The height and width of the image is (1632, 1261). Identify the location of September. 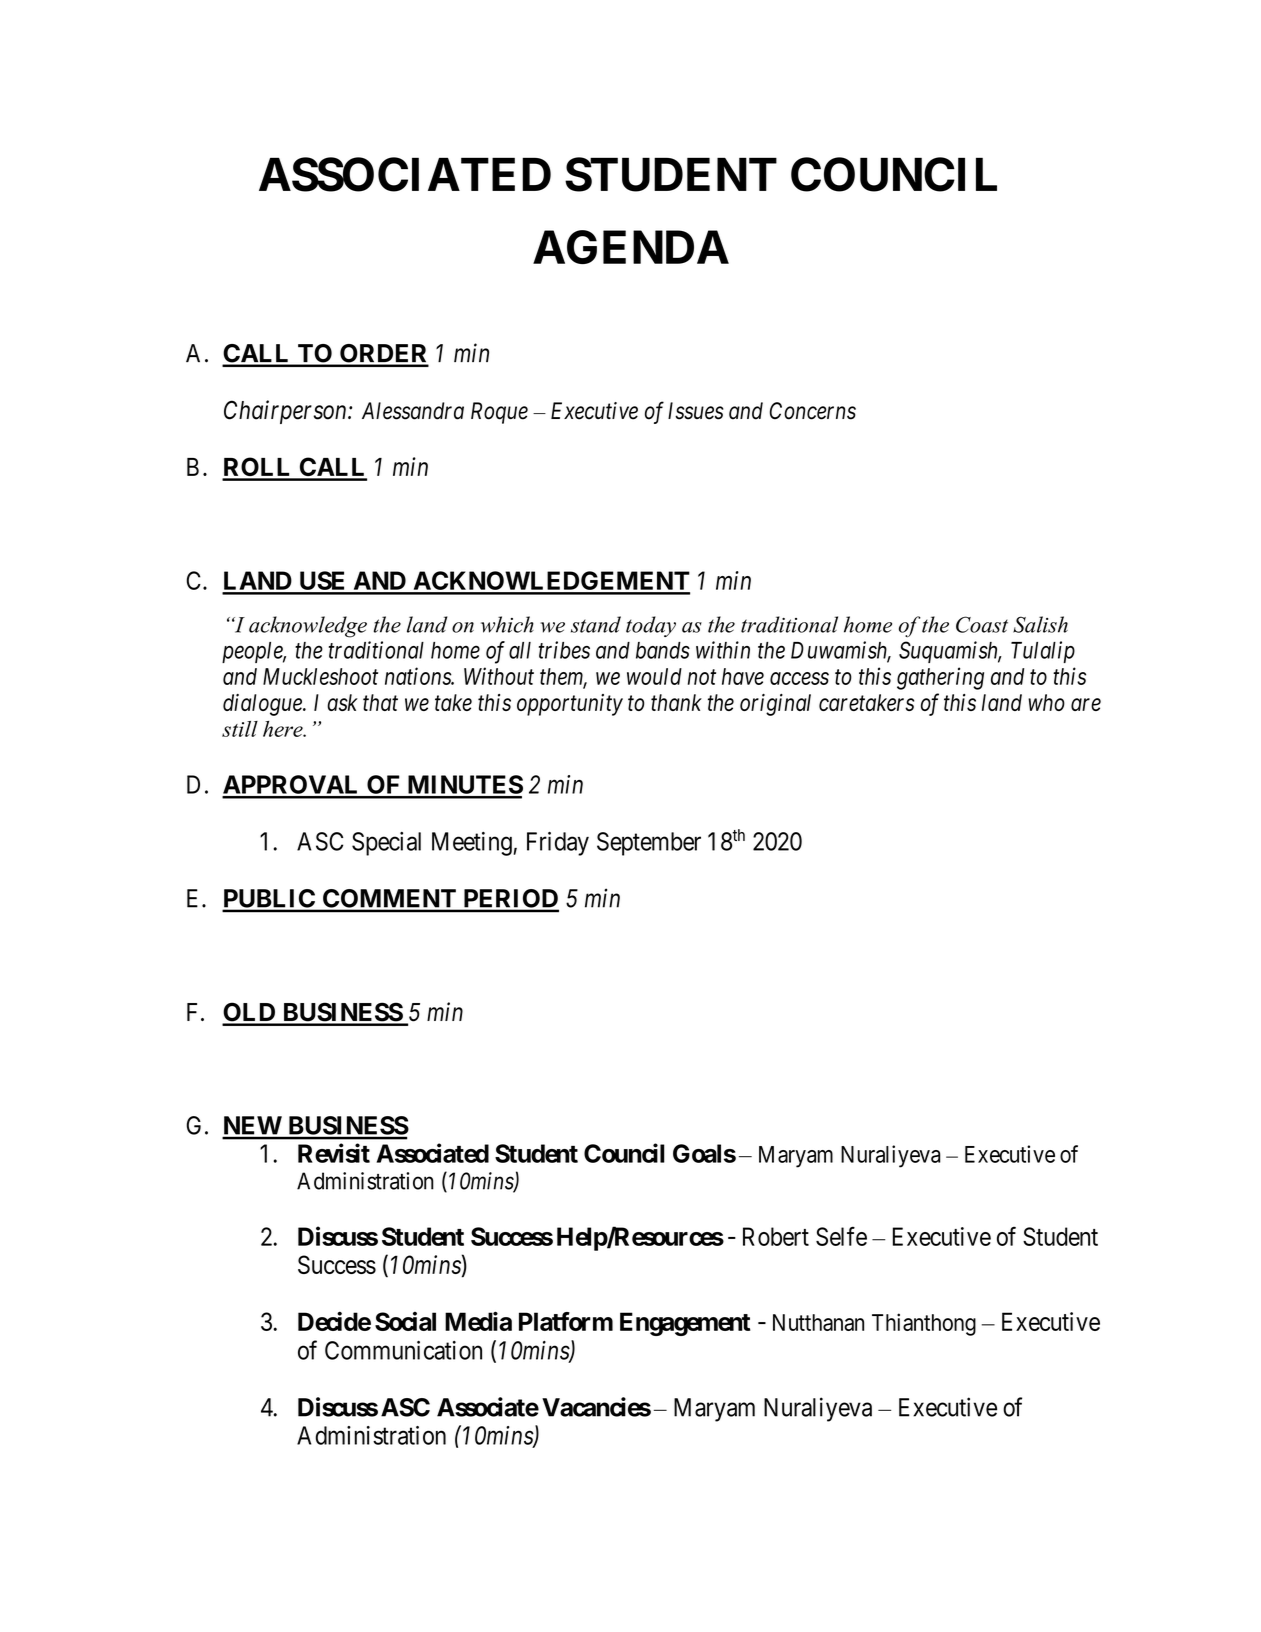
(649, 844).
